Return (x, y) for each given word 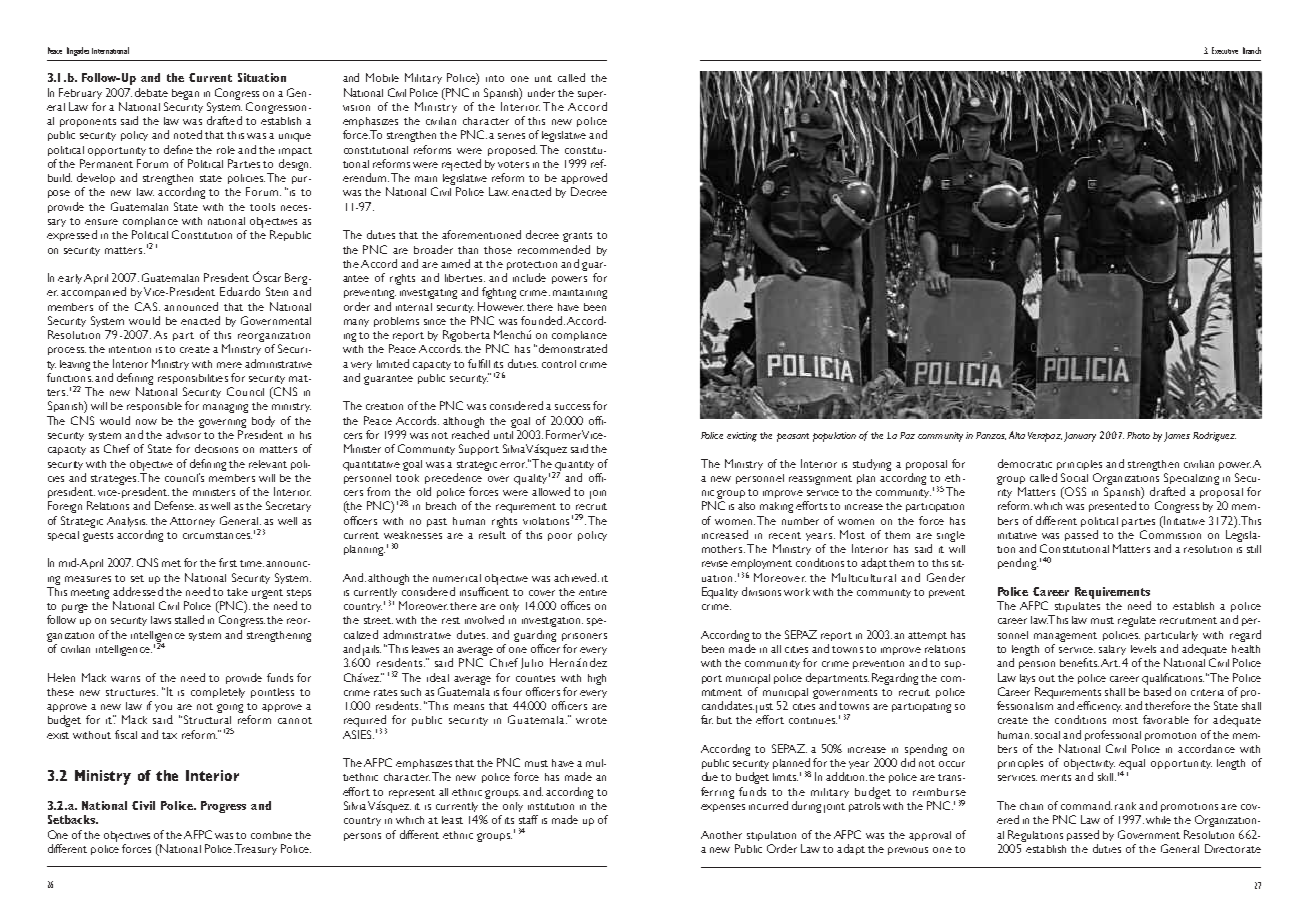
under (541, 92)
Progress (223, 807)
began (185, 94)
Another (721, 835)
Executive (1225, 50)
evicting (742, 437)
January (1080, 437)
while (1158, 820)
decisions (216, 448)
